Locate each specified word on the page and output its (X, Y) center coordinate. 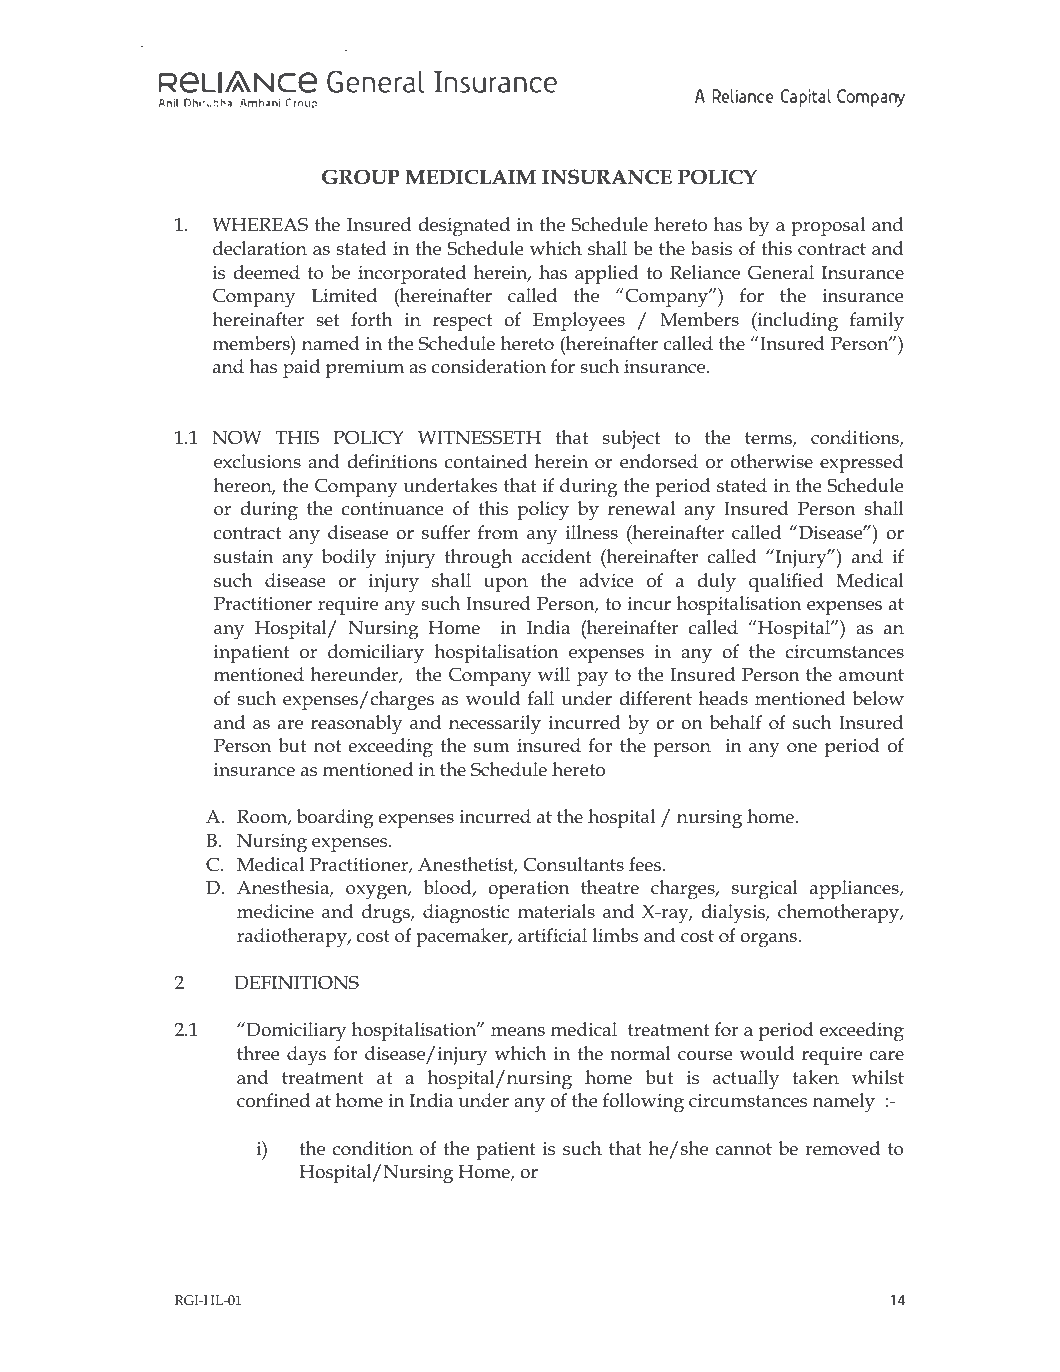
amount (871, 675)
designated (464, 227)
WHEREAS (260, 224)
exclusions (257, 461)
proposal (828, 226)
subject (631, 440)
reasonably (356, 725)
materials (556, 911)
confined (273, 1100)
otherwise (771, 461)
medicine (275, 911)
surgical (765, 890)
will (554, 674)
